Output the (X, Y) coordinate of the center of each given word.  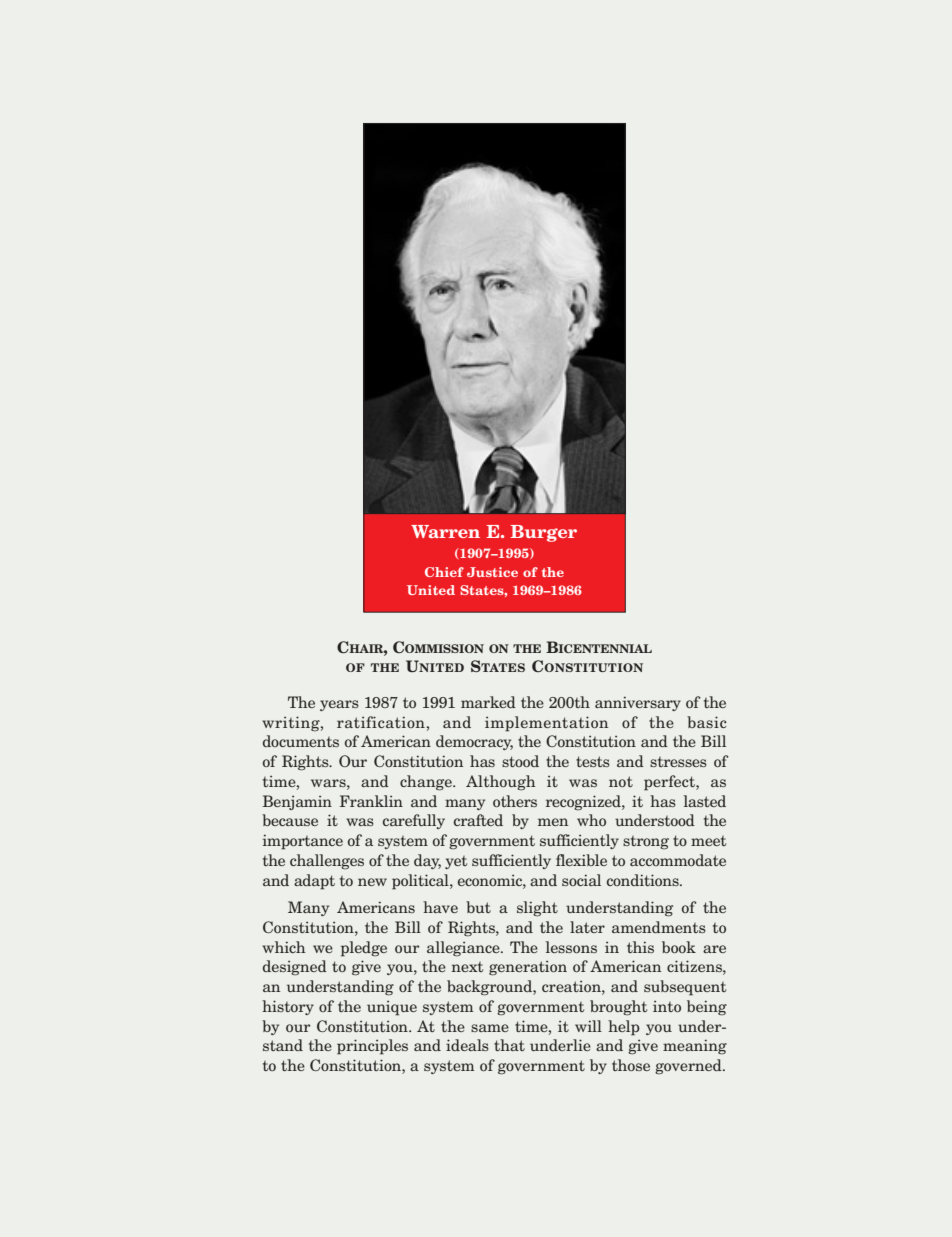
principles (372, 1047)
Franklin (371, 801)
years (339, 705)
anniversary (638, 703)
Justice (492, 572)
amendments (659, 927)
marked (488, 702)
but (478, 907)
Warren (445, 531)
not (621, 781)
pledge (364, 949)
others (515, 801)
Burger (543, 533)
